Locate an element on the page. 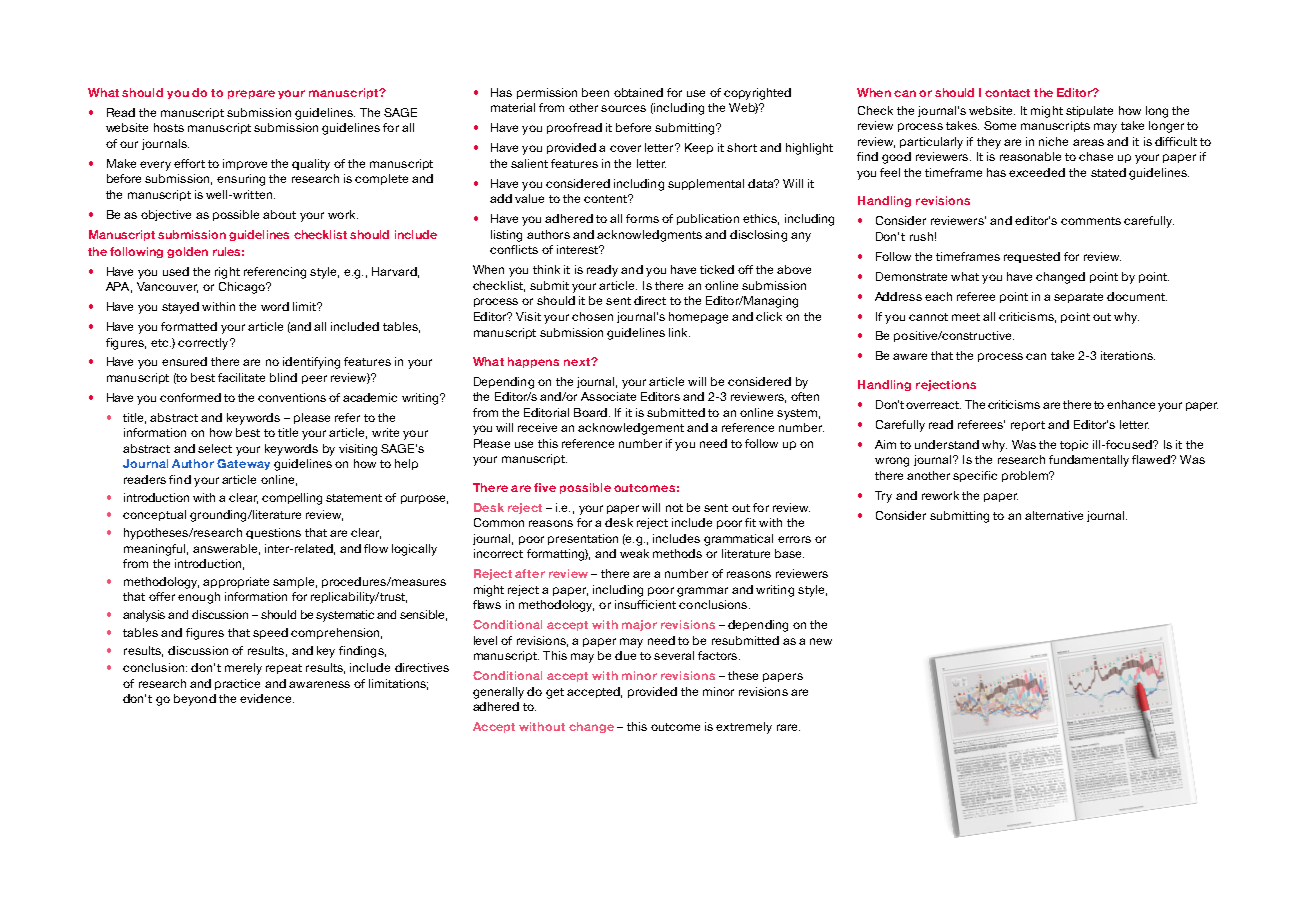 The image size is (1308, 924). five is located at coordinates (545, 487).
